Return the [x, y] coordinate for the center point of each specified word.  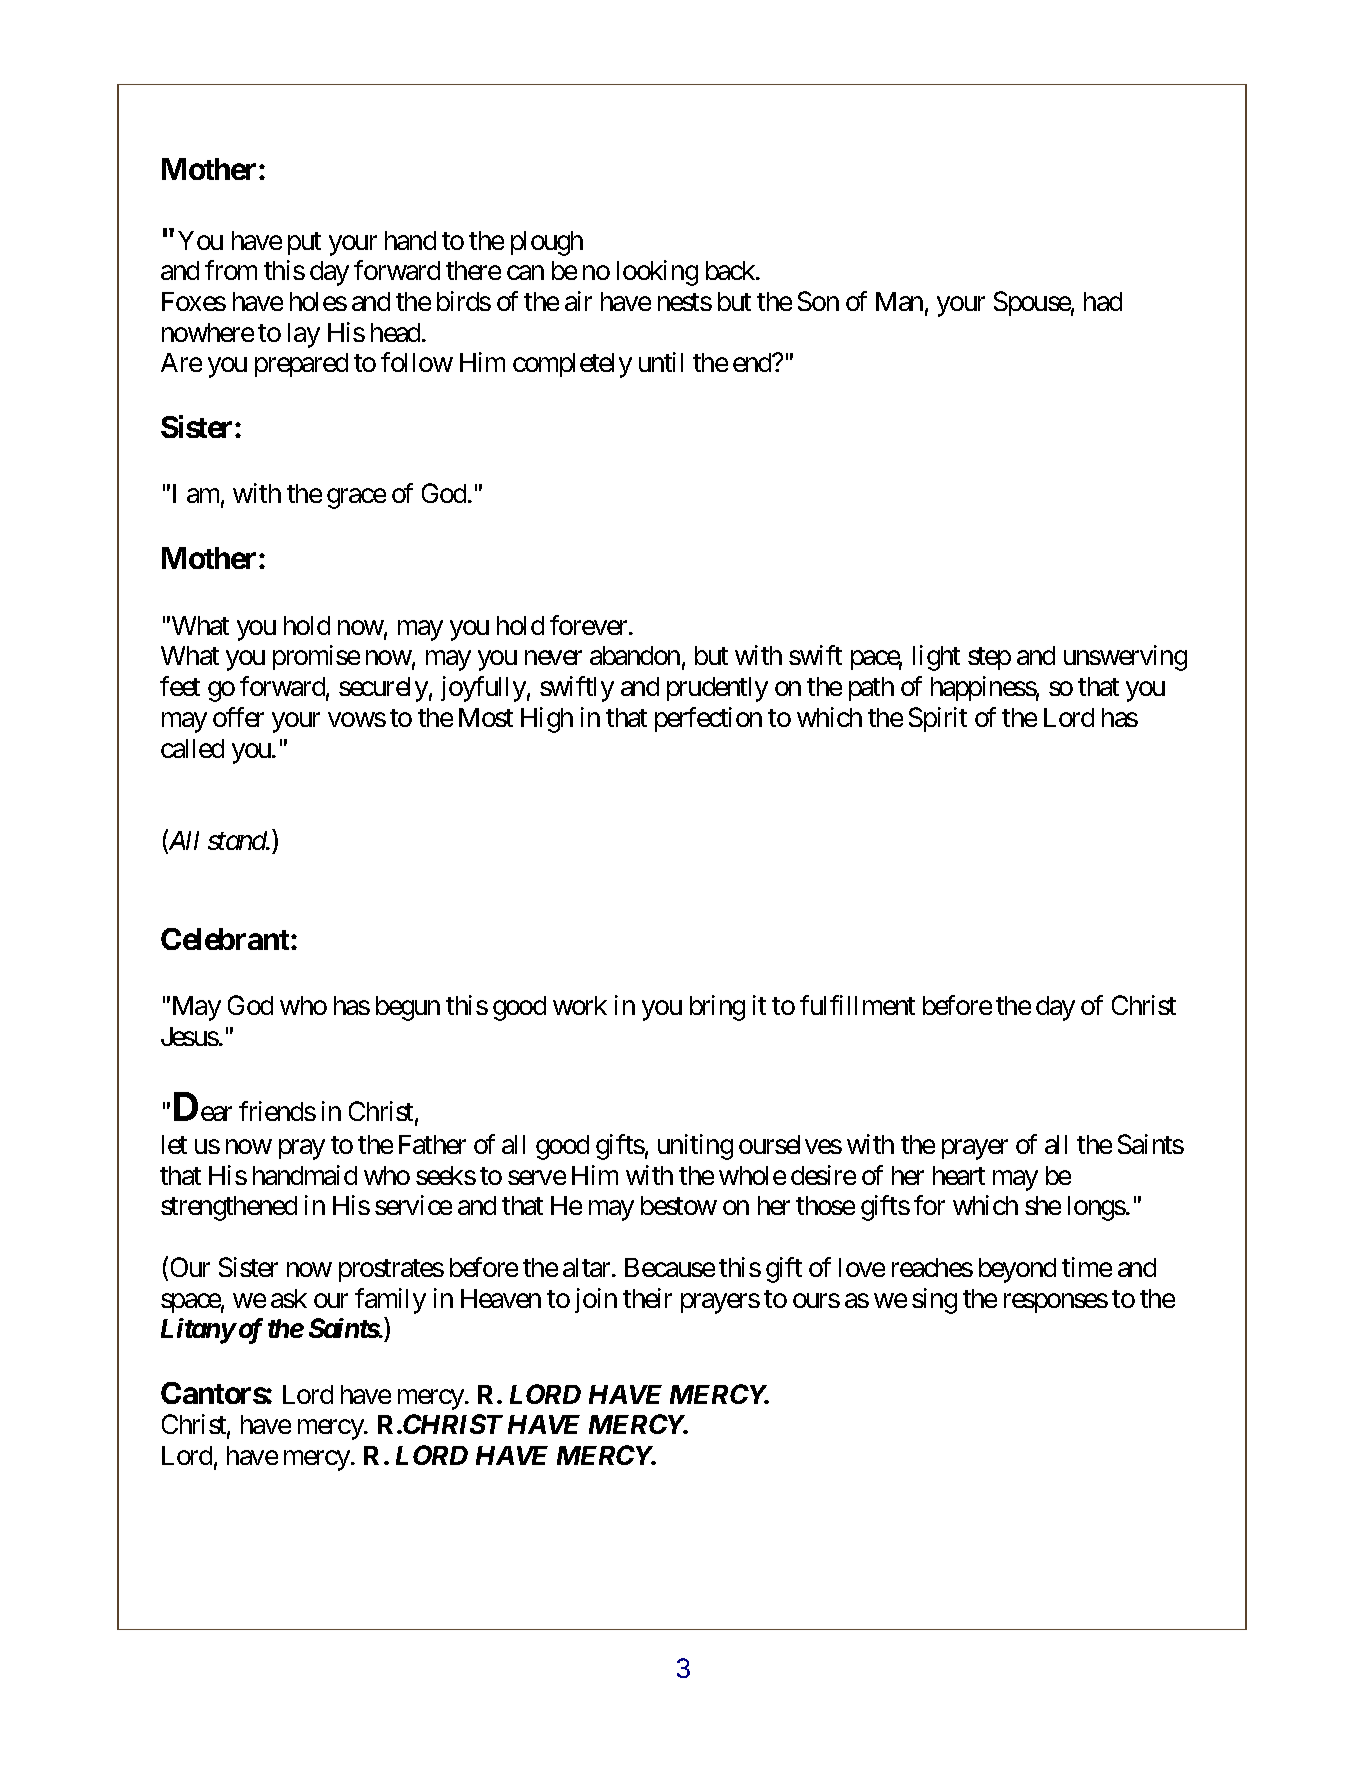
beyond [1017, 1270]
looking [657, 273]
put [304, 243]
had [1103, 301]
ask [289, 1298]
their [647, 1298]
